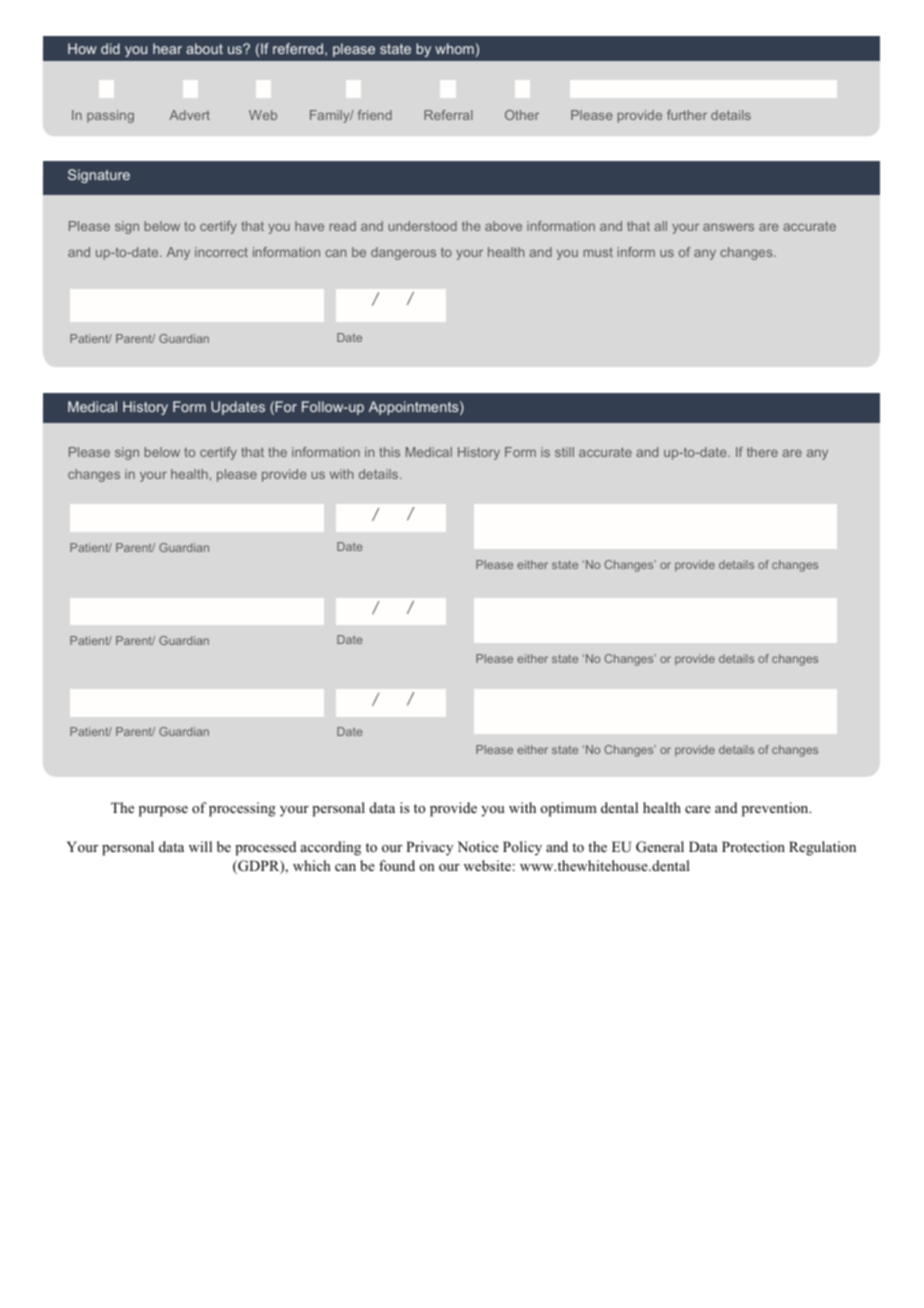  What do you see at coordinates (167, 48) in the image?
I see `hear` at bounding box center [167, 48].
